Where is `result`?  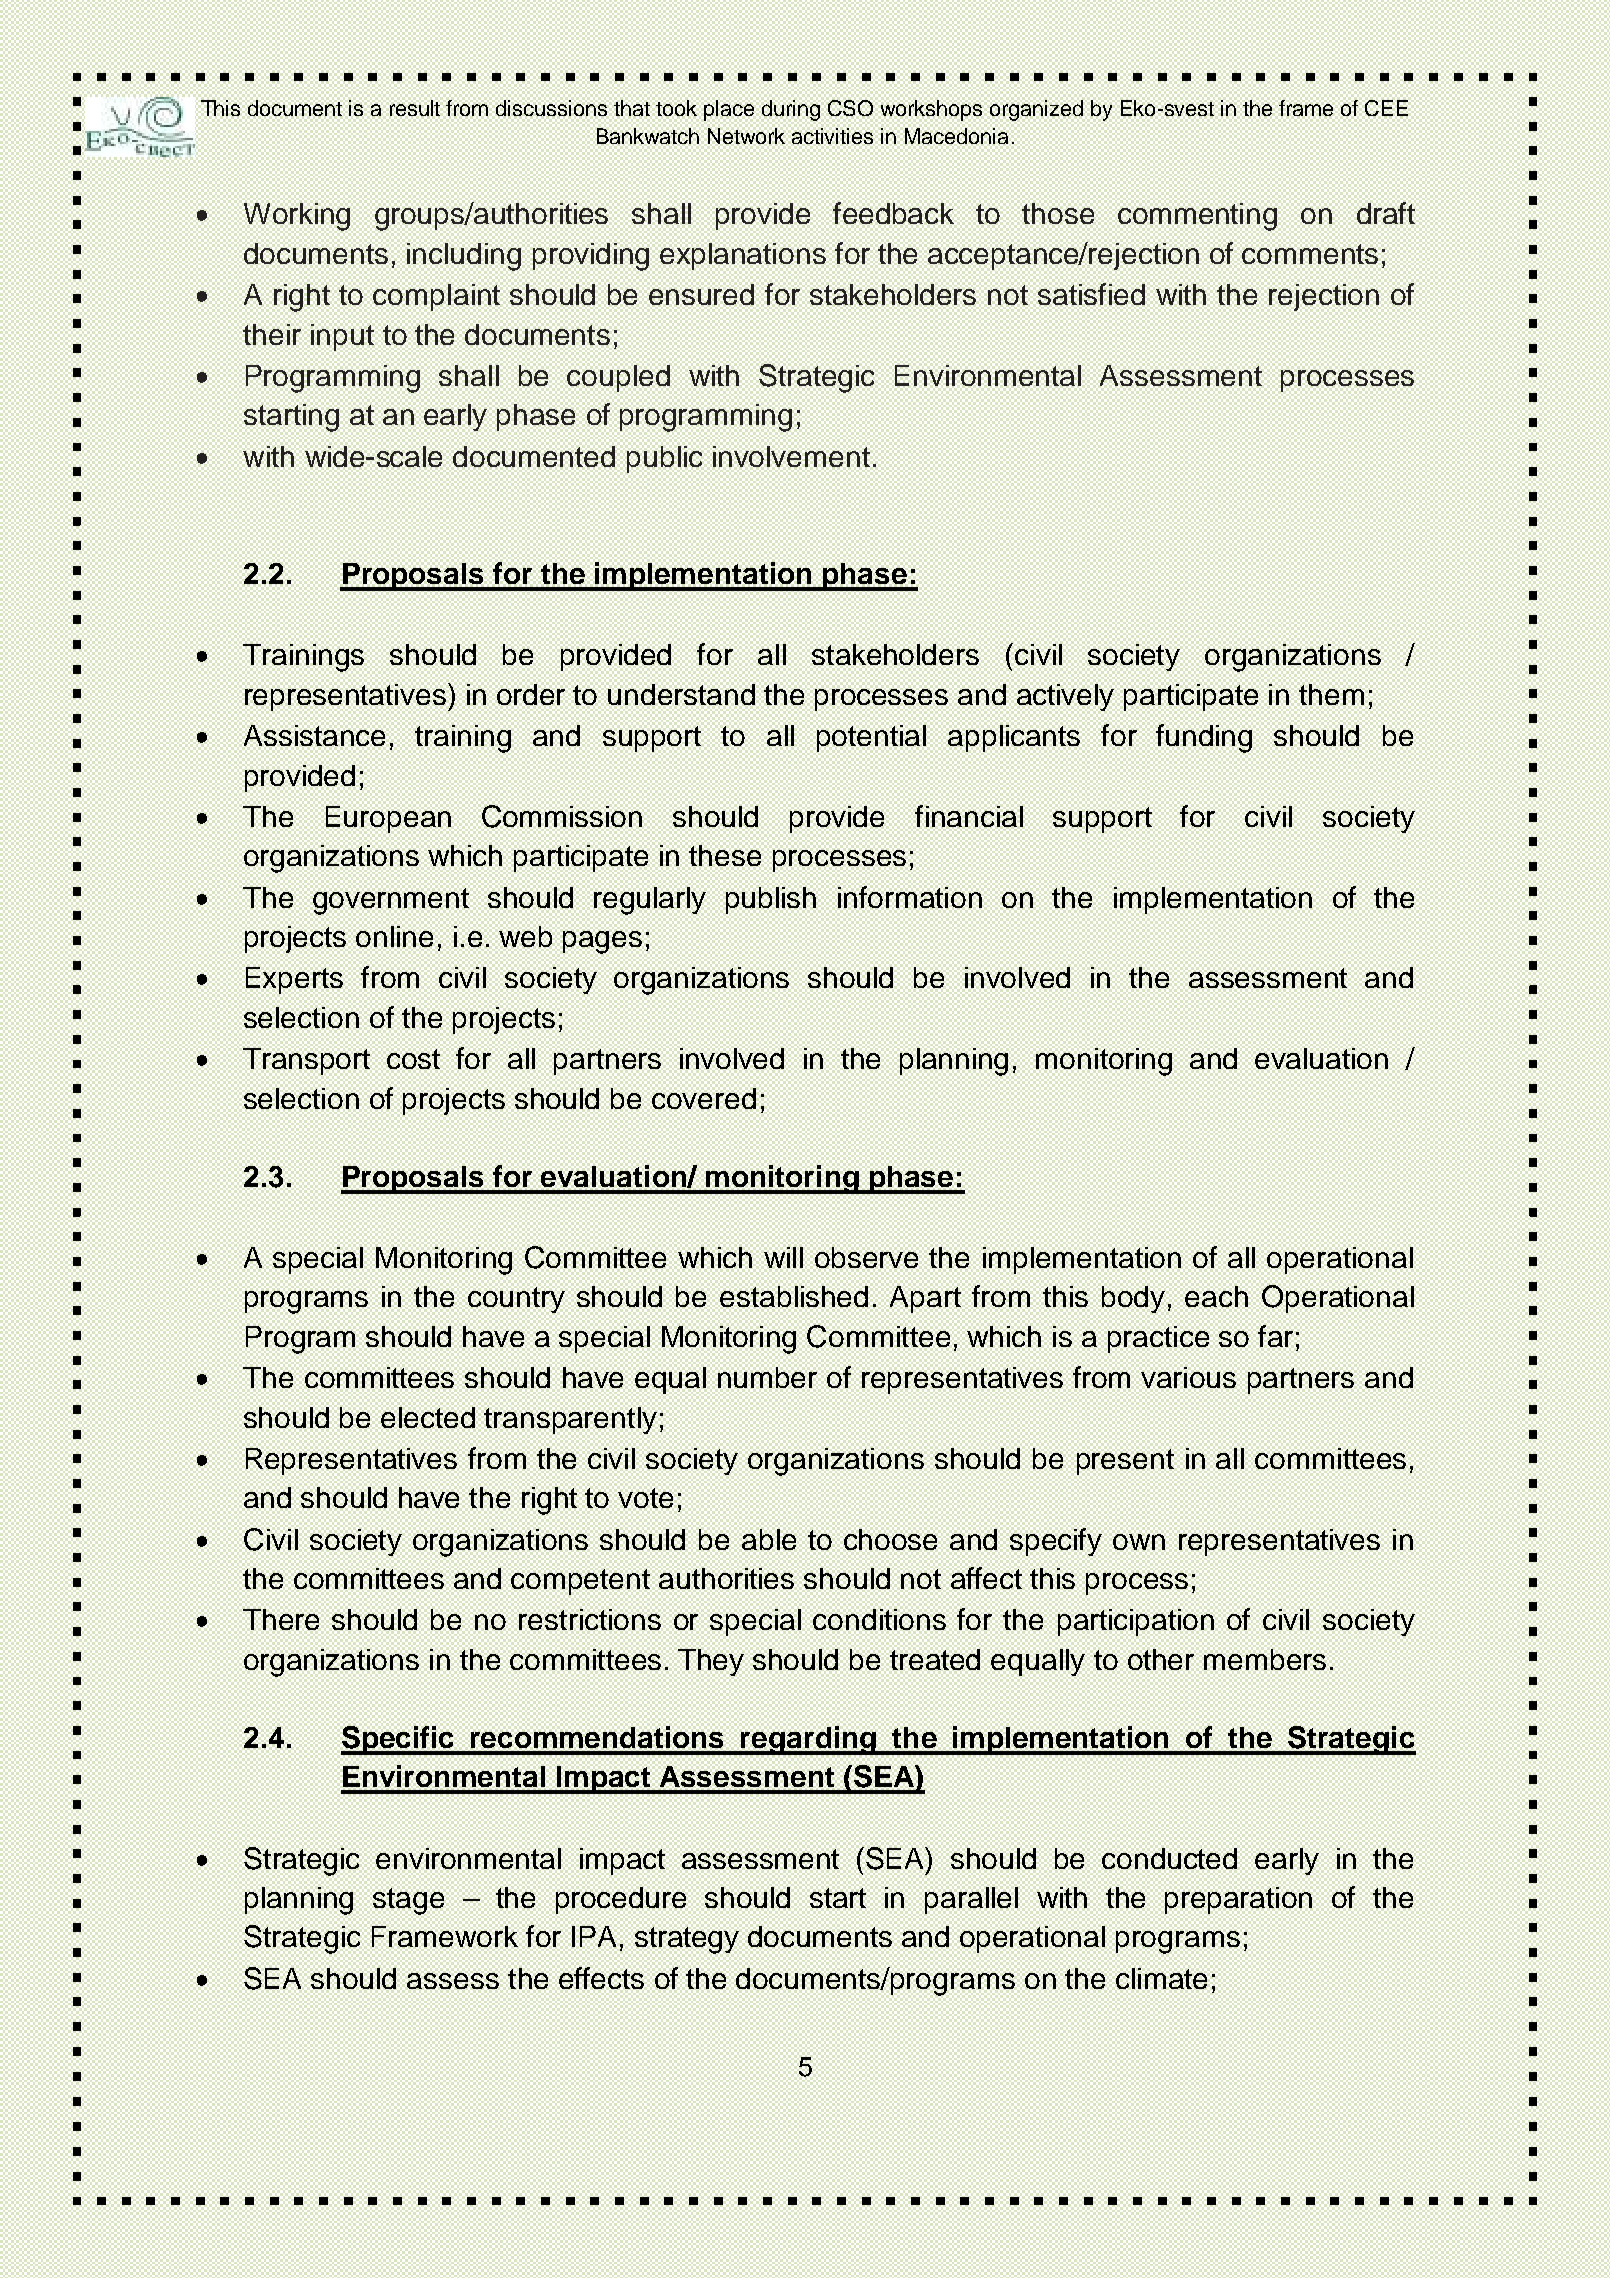
result is located at coordinates (415, 108).
